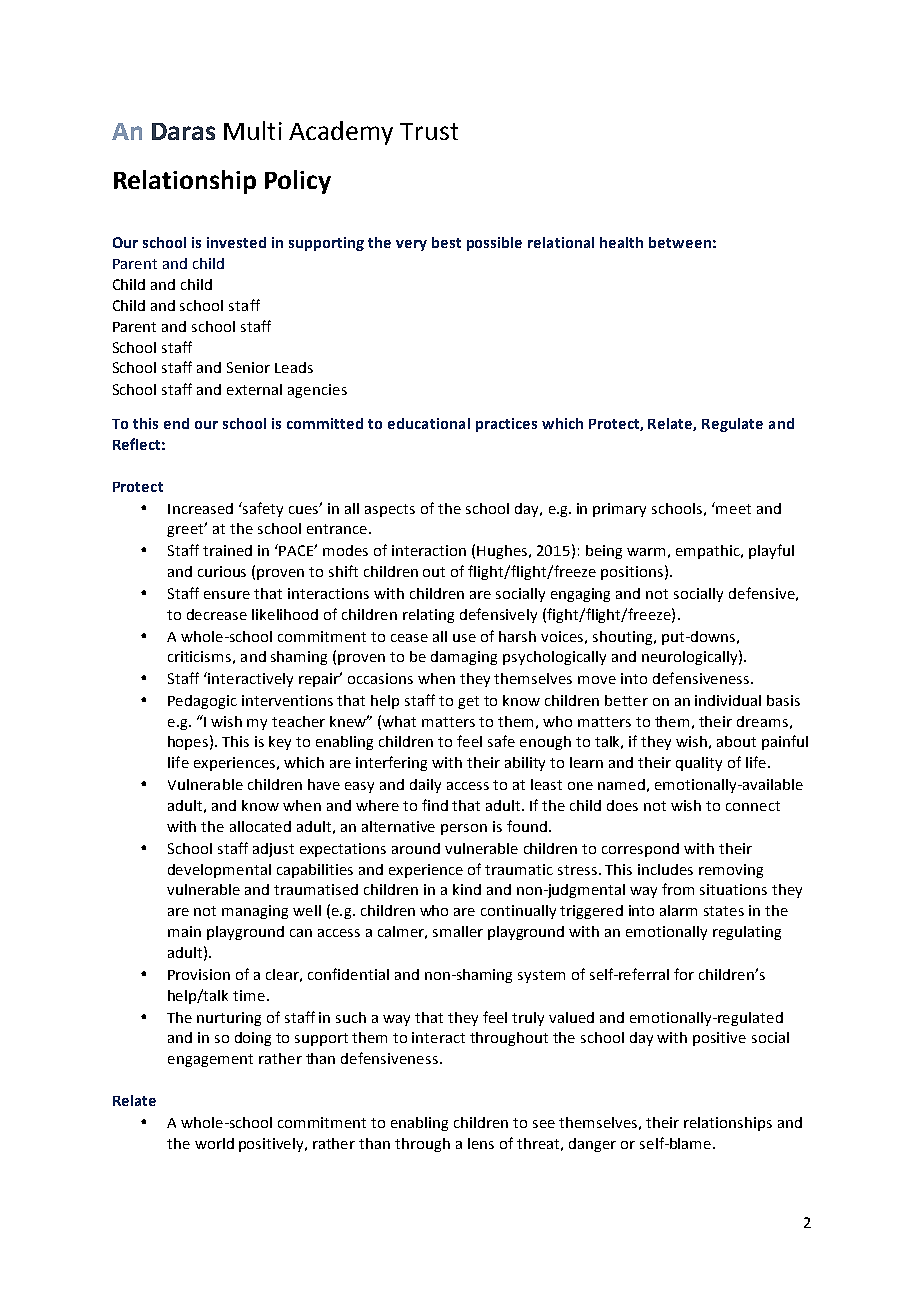 The height and width of the screenshot is (1308, 924). What do you see at coordinates (214, 1143) in the screenshot?
I see `world` at bounding box center [214, 1143].
